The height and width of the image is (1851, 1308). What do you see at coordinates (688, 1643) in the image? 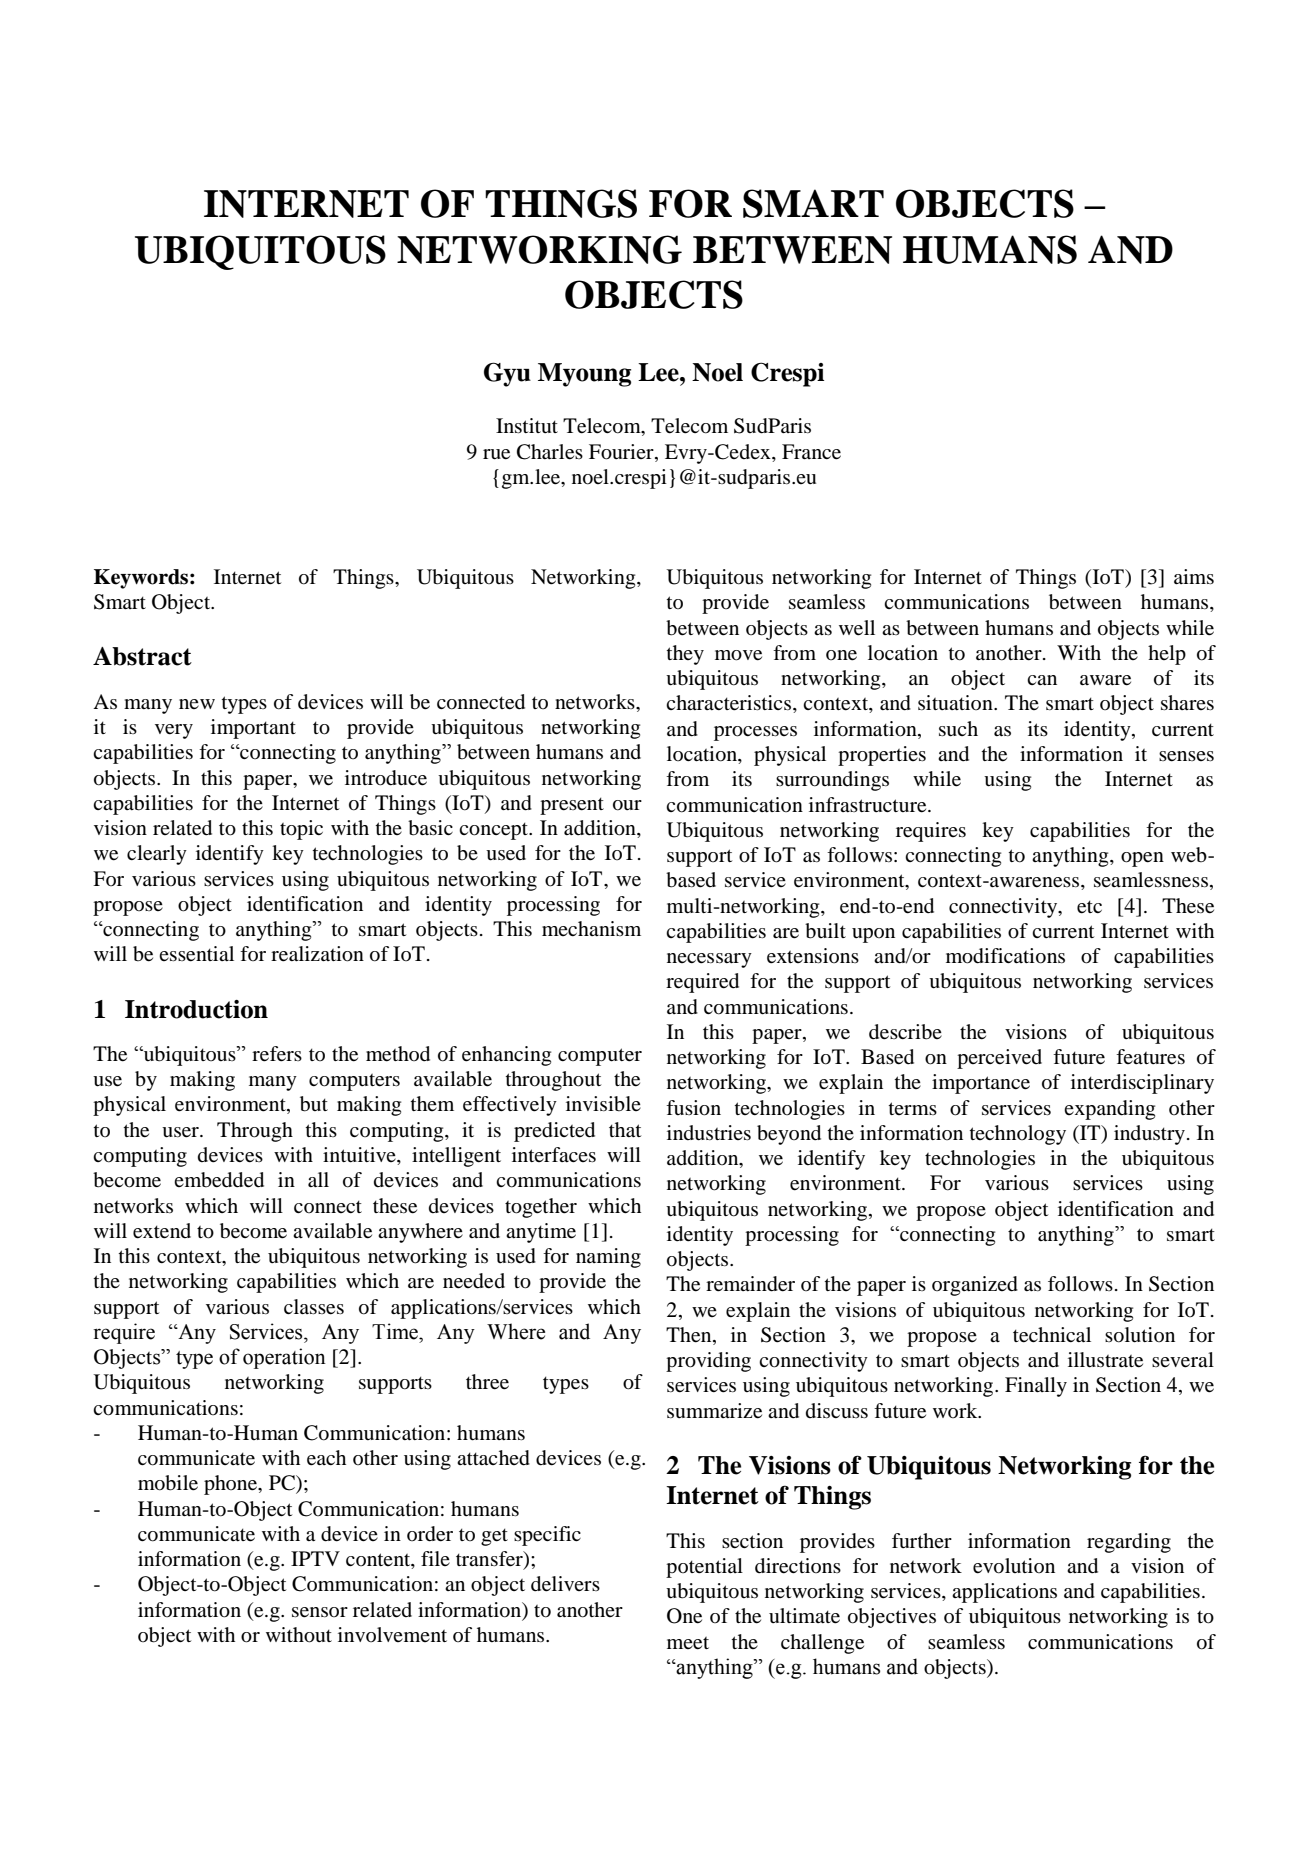
I see `meet` at bounding box center [688, 1643].
